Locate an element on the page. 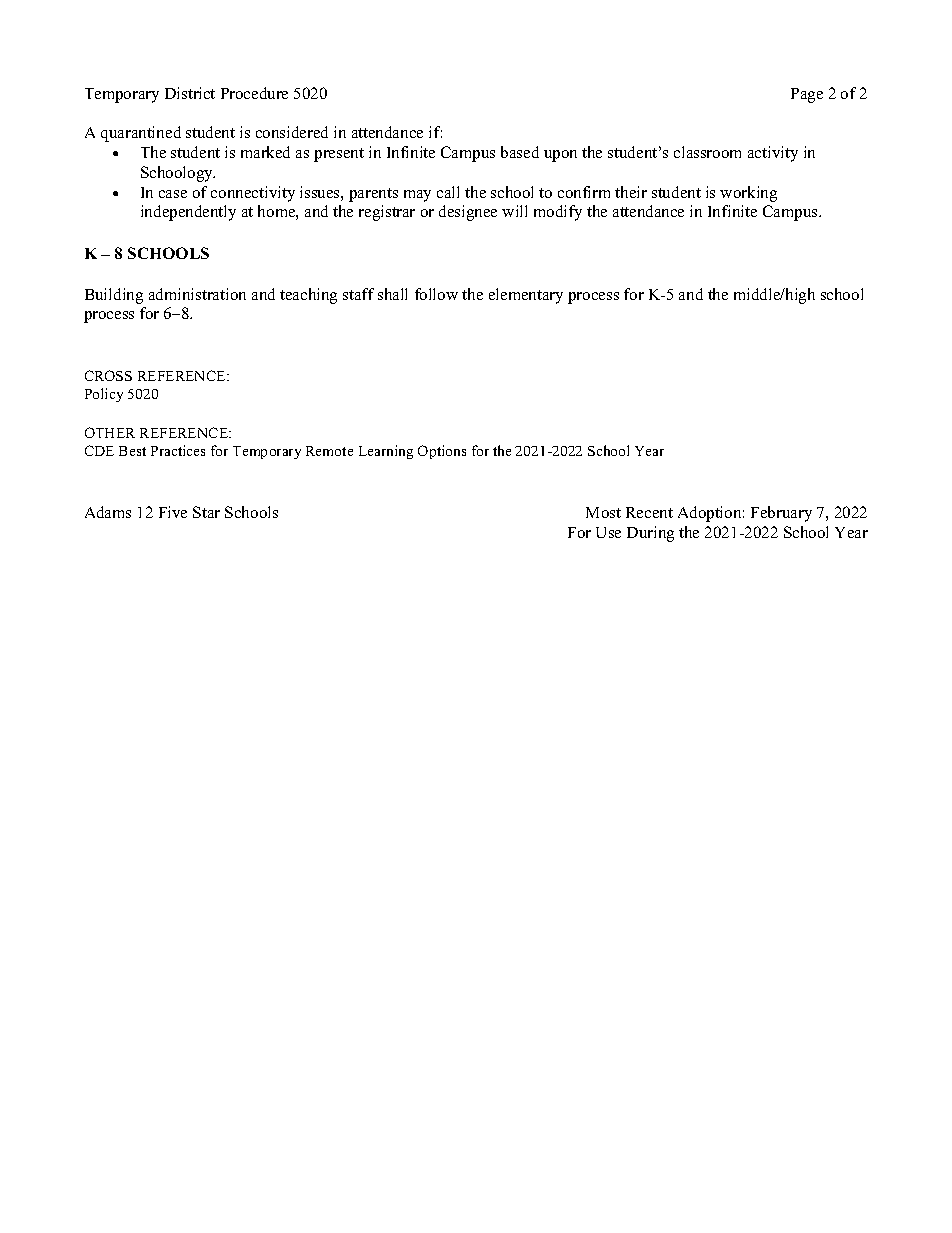 This document has height=1233, width=952. Five is located at coordinates (173, 512).
